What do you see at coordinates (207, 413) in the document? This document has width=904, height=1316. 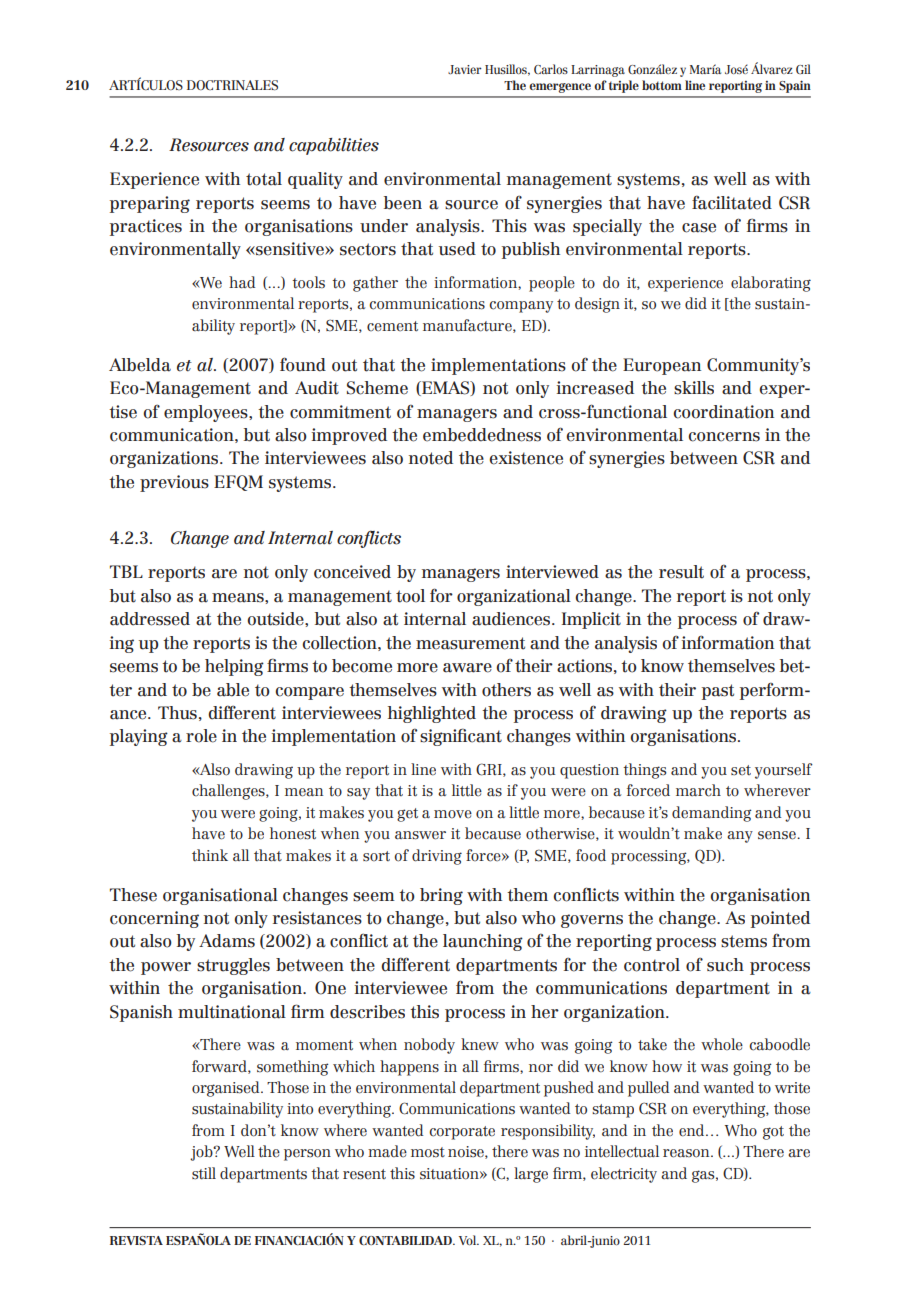 I see `employees` at bounding box center [207, 413].
